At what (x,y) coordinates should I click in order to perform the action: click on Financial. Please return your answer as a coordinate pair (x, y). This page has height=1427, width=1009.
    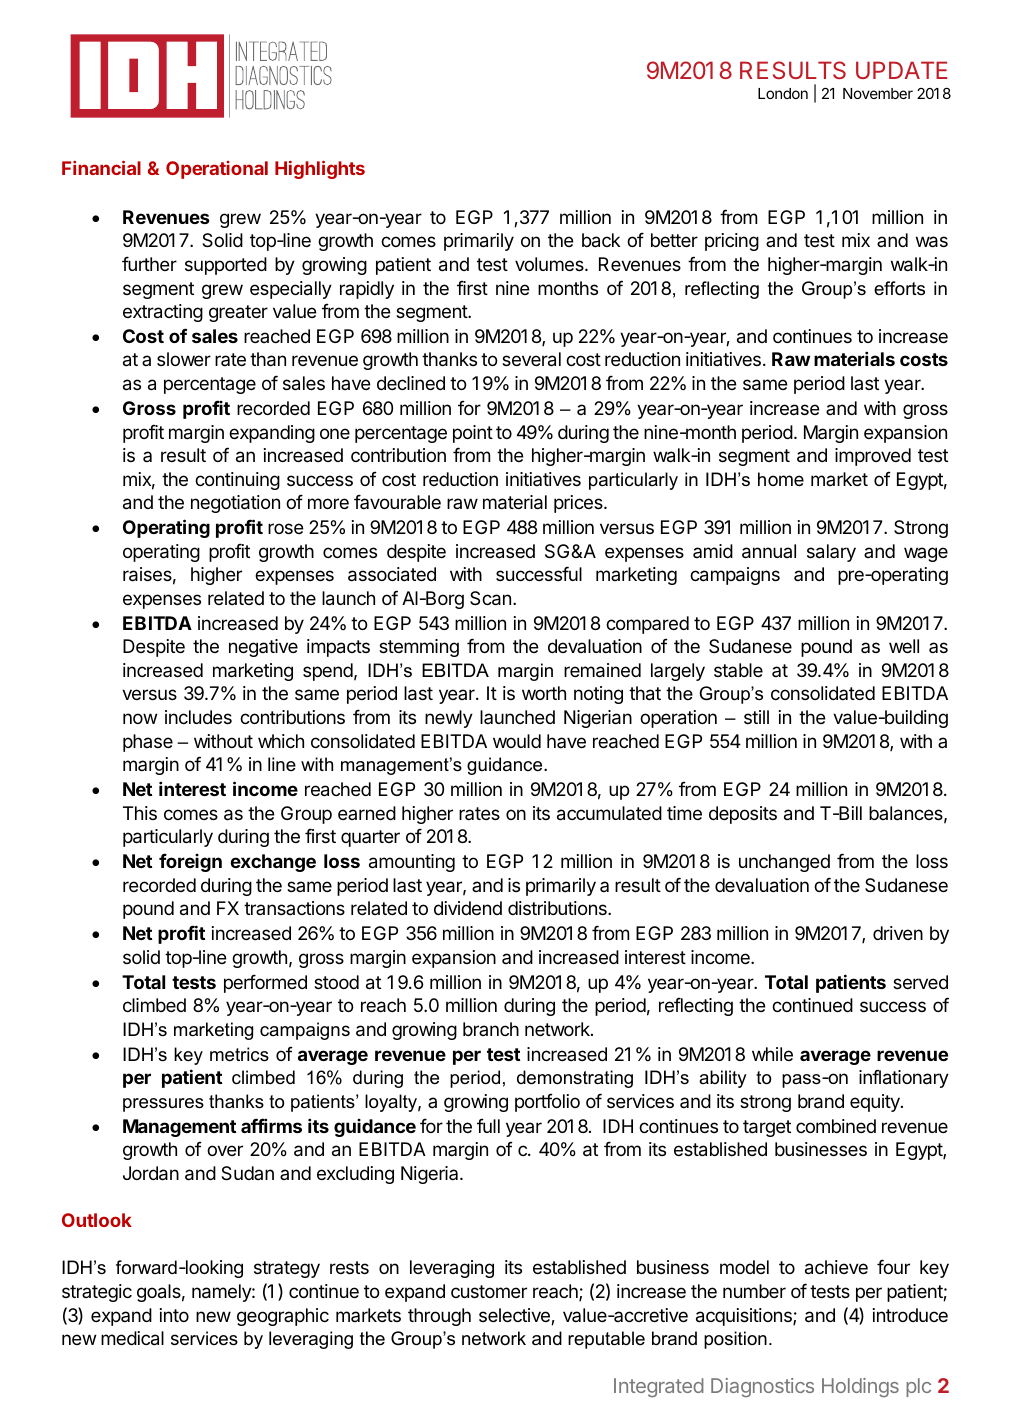
    Looking at the image, I should click on (101, 167).
